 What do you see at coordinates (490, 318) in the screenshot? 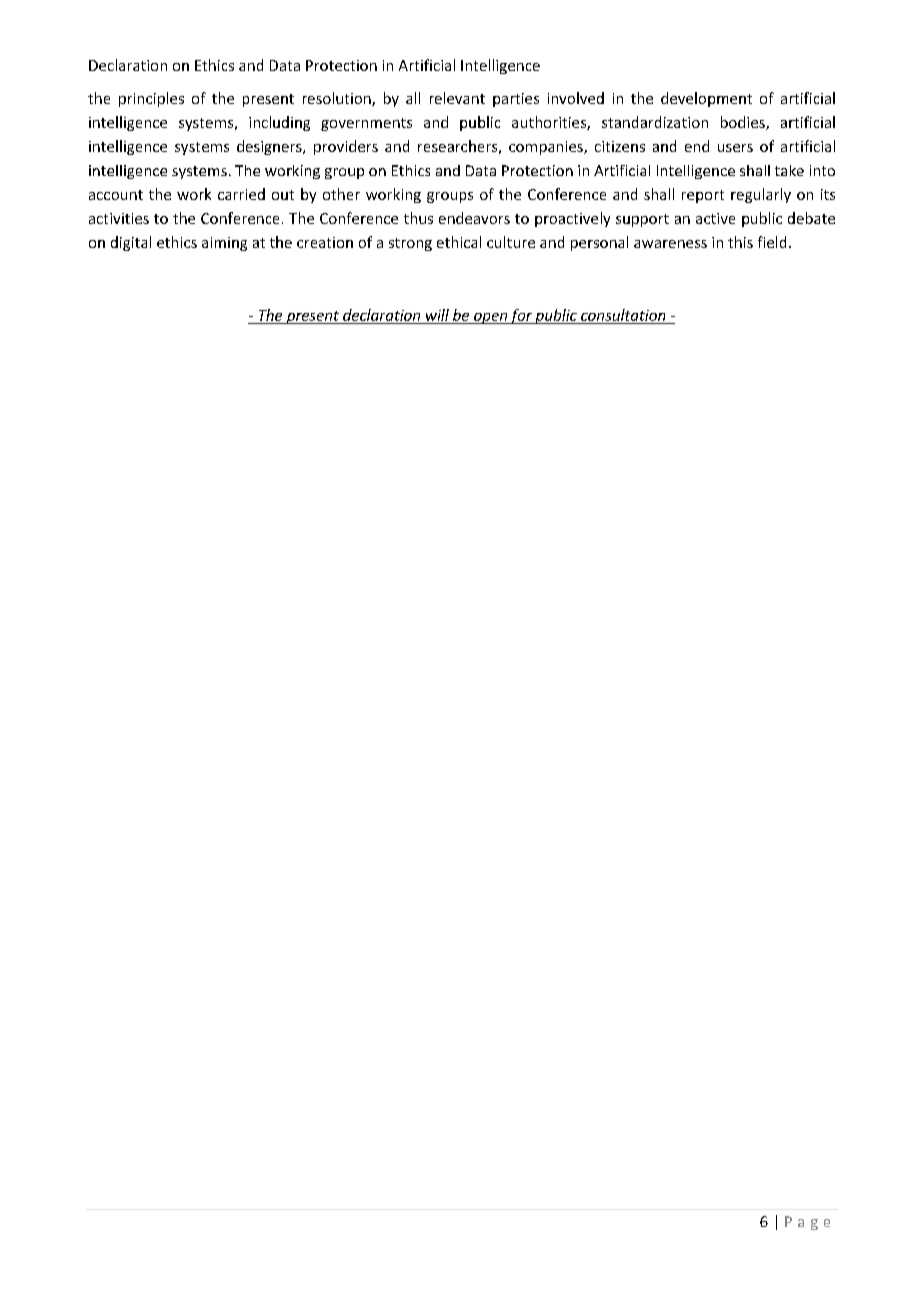
I see `open` at bounding box center [490, 318].
